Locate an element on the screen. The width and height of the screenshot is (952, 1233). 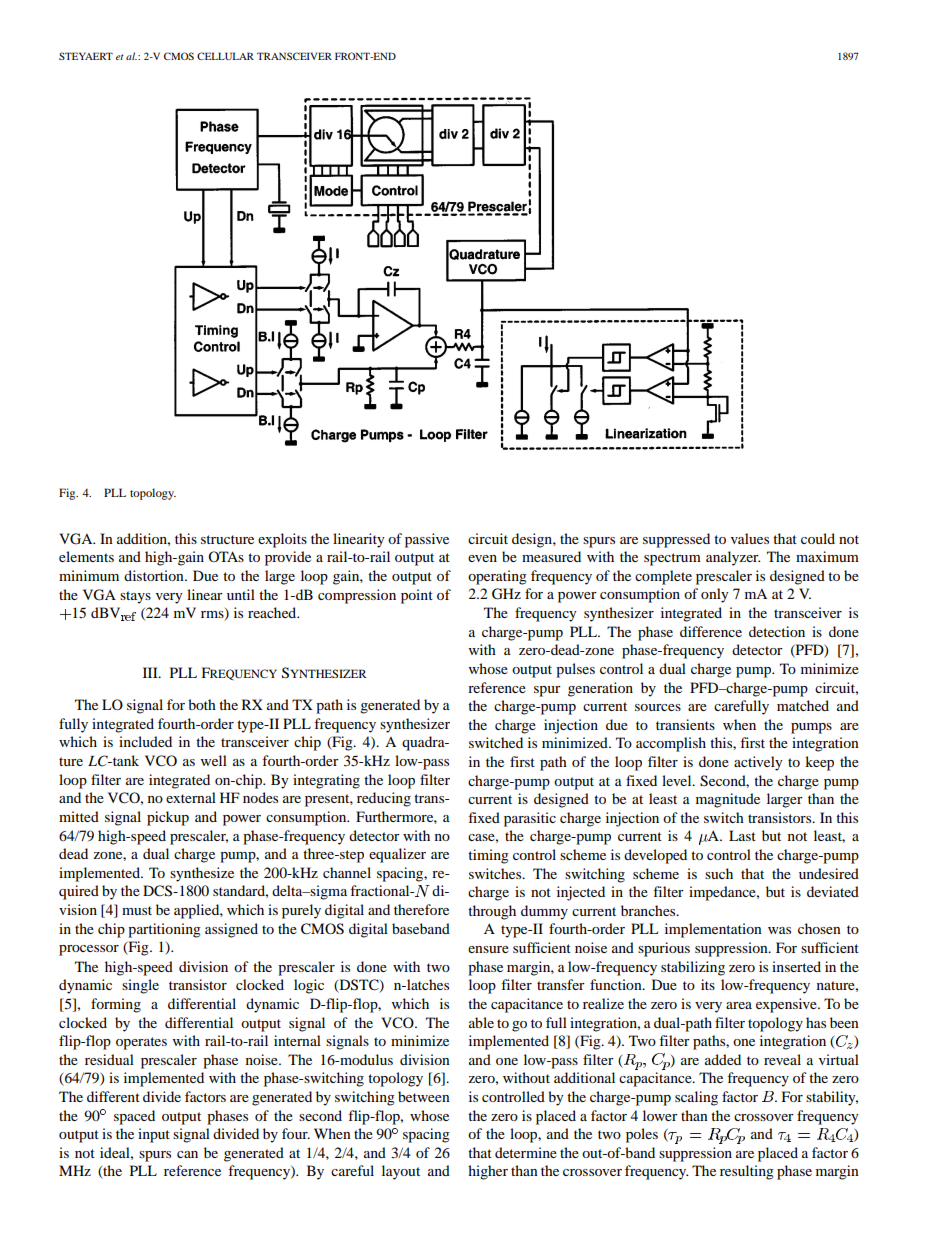
even is located at coordinates (482, 558).
